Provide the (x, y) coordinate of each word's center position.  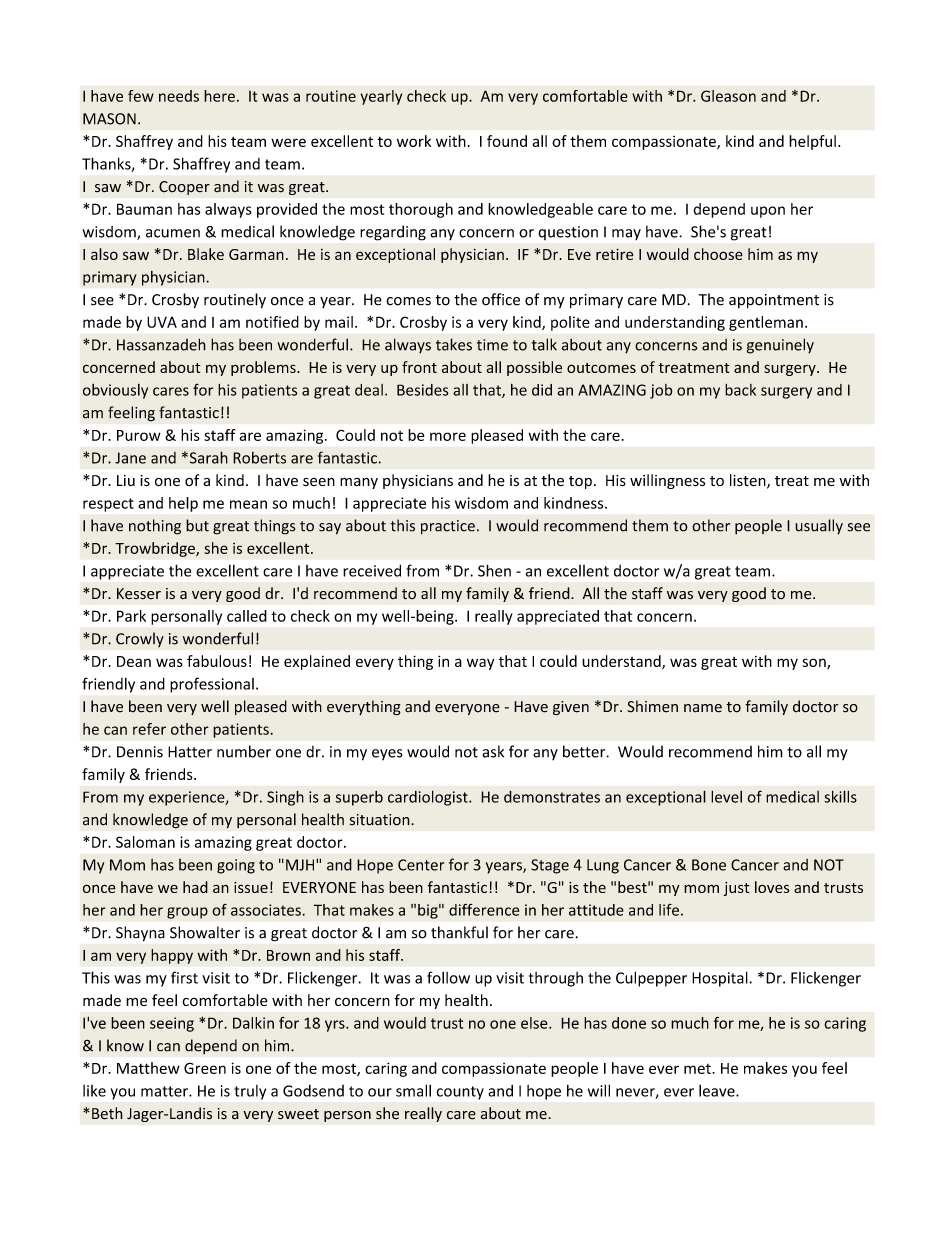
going (236, 866)
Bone (709, 865)
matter (165, 1091)
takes (454, 344)
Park (131, 616)
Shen (494, 570)
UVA (162, 322)
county (460, 1093)
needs (179, 96)
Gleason (728, 96)
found (507, 141)
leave (718, 1091)
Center (421, 865)
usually (819, 527)
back (740, 390)
